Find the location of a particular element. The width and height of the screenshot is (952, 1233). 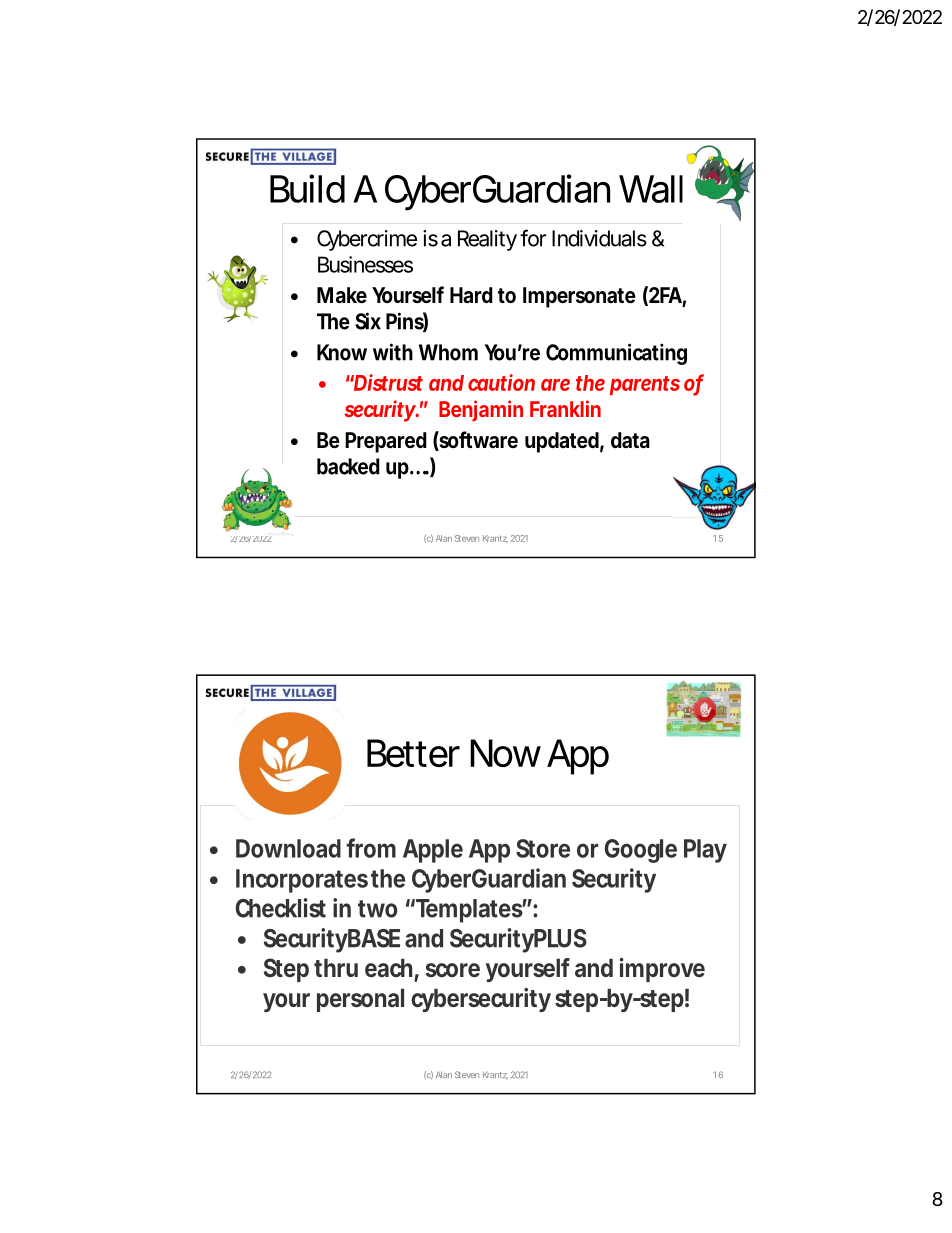

Reality is located at coordinates (487, 240).
